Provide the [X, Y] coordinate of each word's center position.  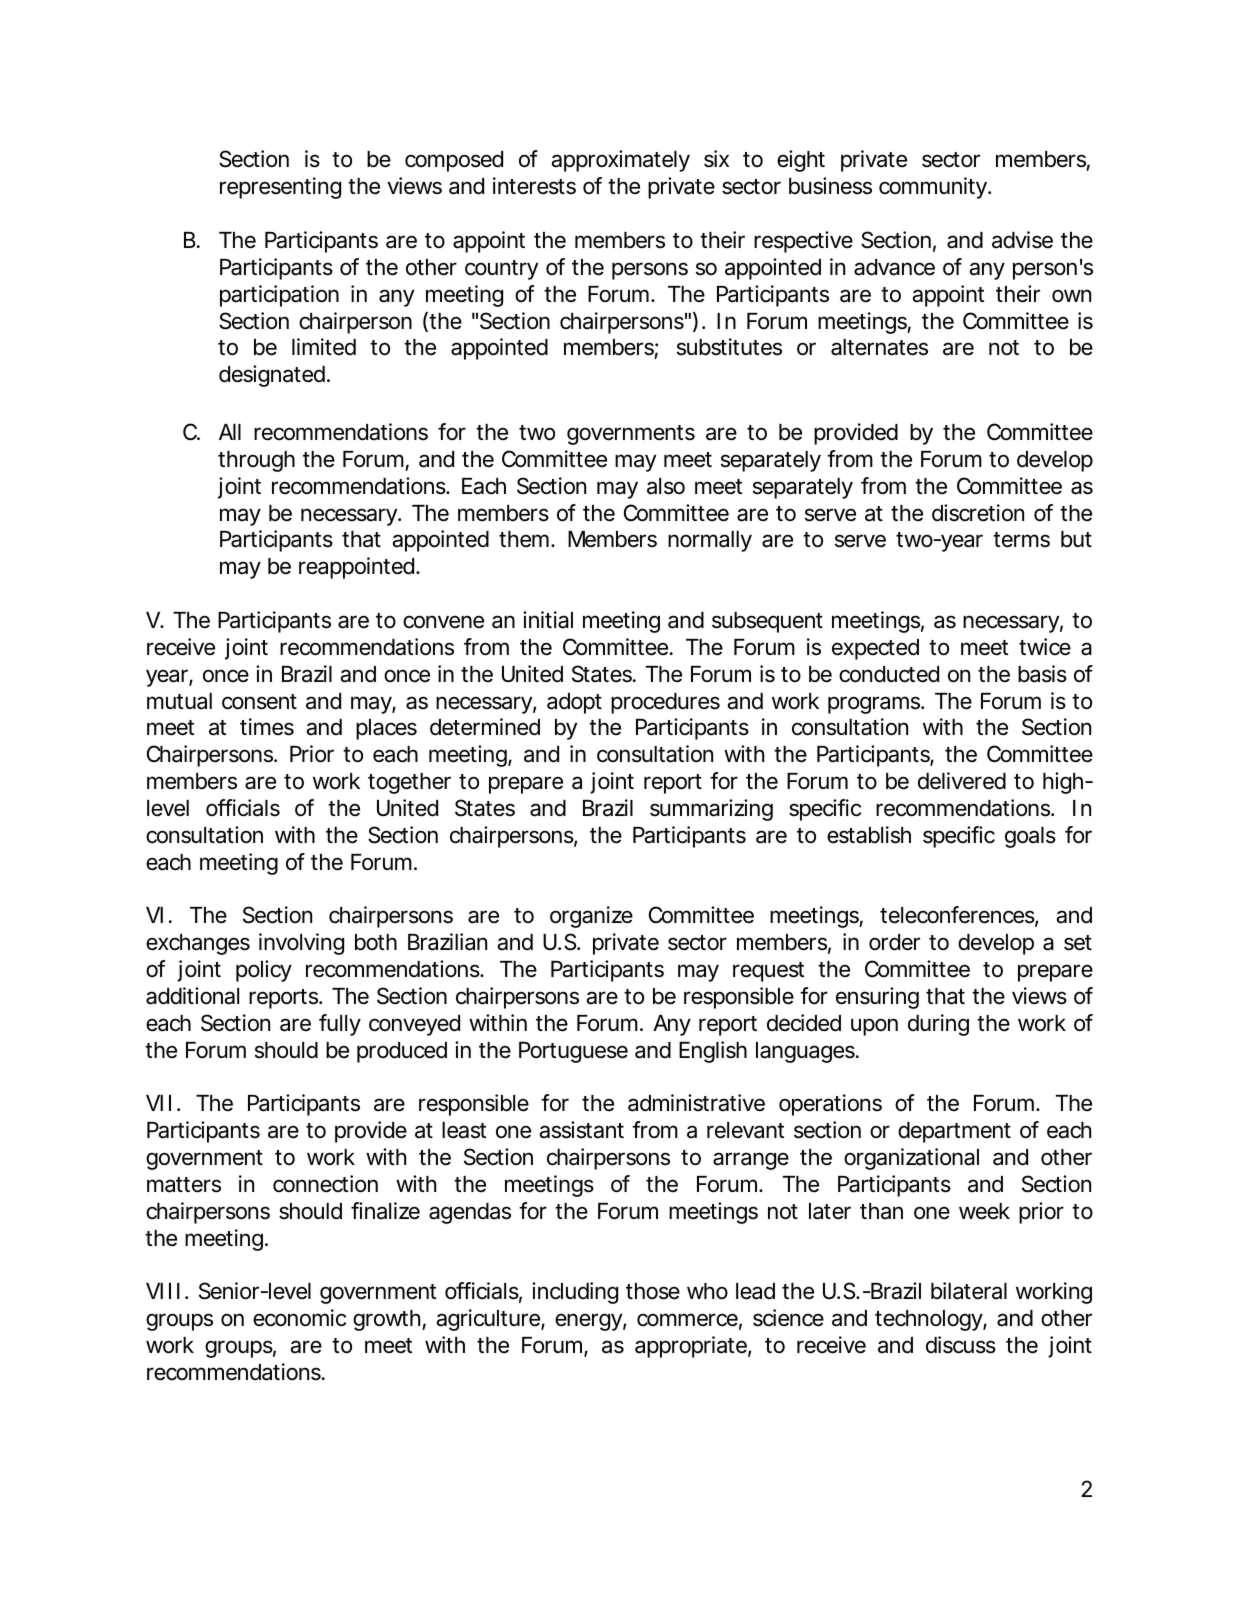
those [653, 1291]
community [935, 188]
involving [301, 944]
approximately [620, 161]
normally [710, 541]
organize [591, 917]
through [256, 461]
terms [1021, 540]
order [894, 942]
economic [299, 1318]
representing [280, 188]
